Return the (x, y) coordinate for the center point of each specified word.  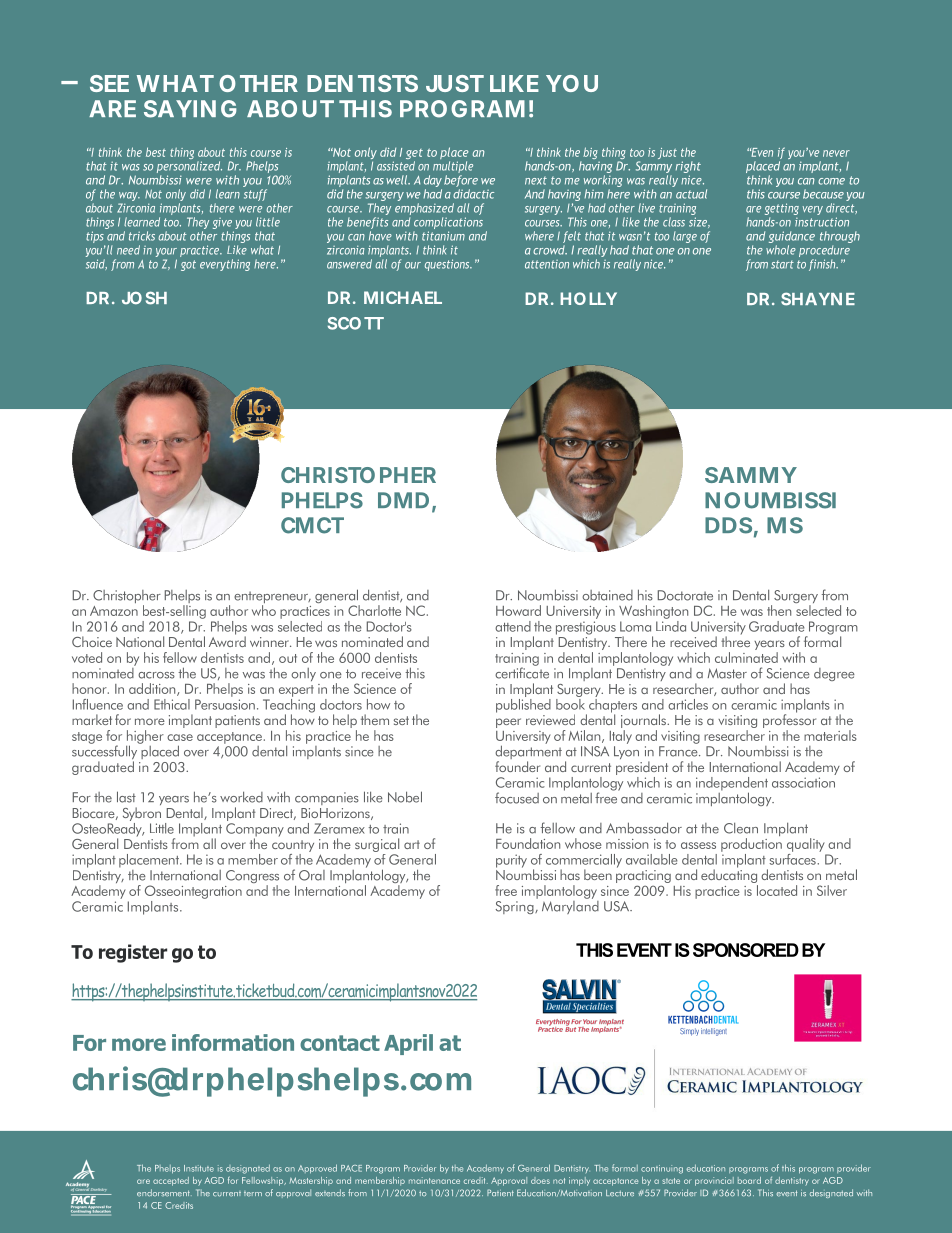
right (688, 168)
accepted (171, 1181)
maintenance (434, 1180)
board (749, 1180)
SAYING (190, 109)
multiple (453, 168)
